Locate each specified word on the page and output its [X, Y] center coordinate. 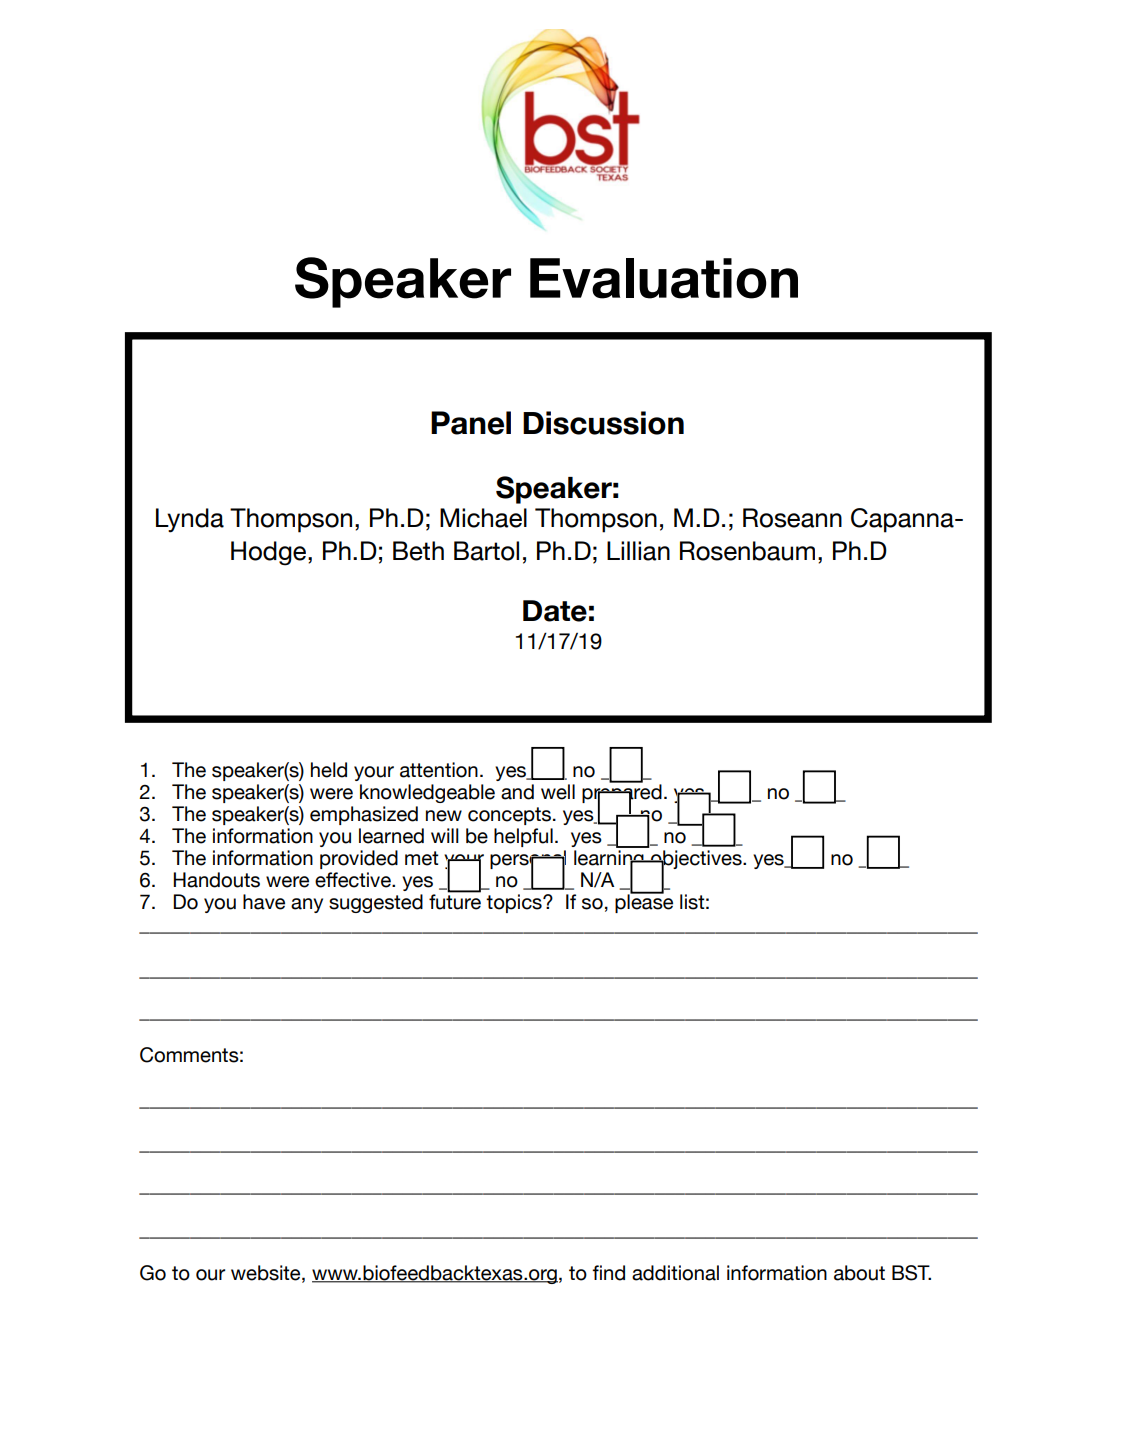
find [608, 1273]
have [264, 902]
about [859, 1273]
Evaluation [664, 278]
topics [515, 903]
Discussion [603, 423]
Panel [471, 423]
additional [675, 1273]
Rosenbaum [747, 551]
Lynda [190, 520]
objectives [696, 861]
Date [555, 611]
